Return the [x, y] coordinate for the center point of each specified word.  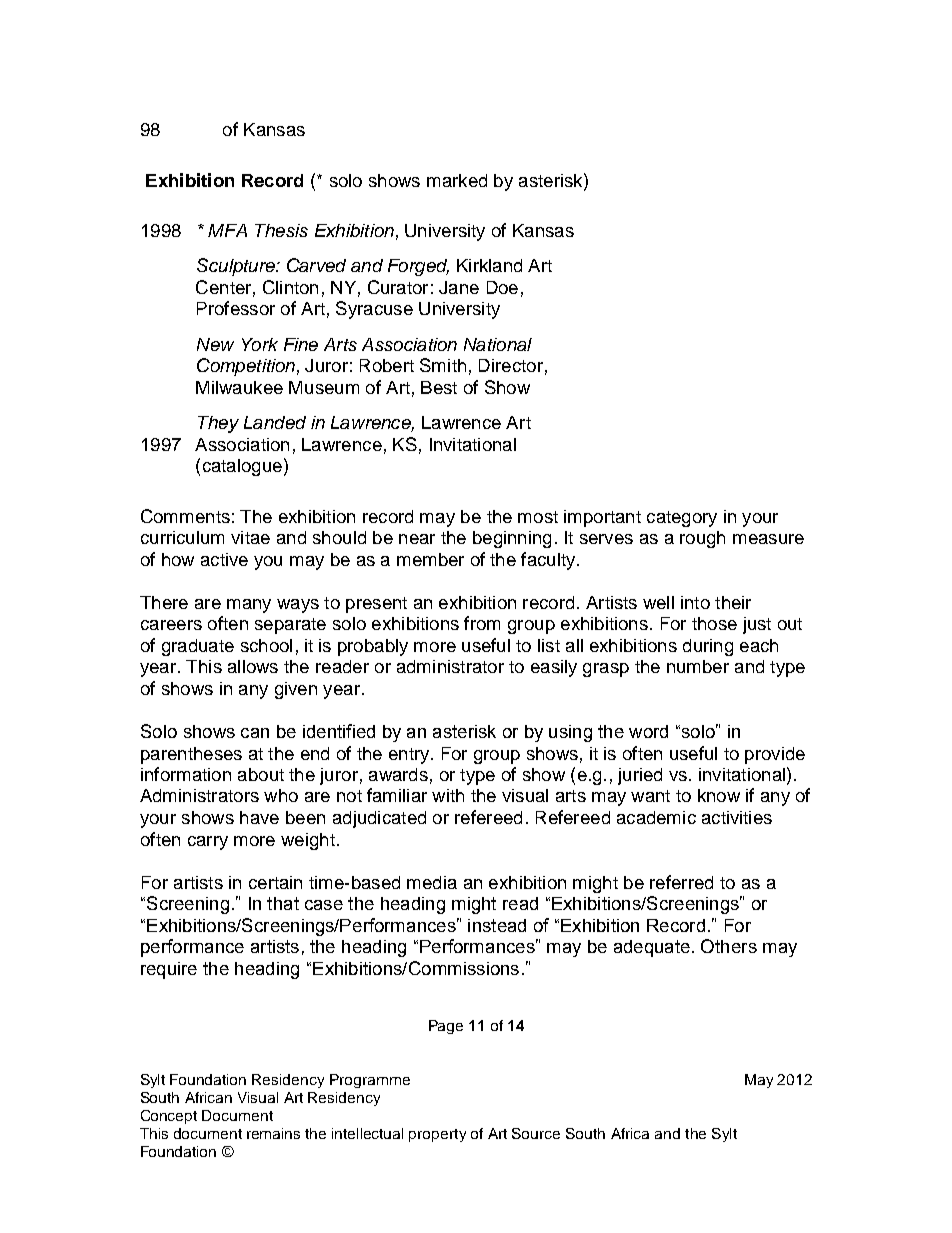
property [437, 1135]
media [432, 882]
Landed [275, 422]
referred [681, 882]
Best [439, 387]
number [698, 666]
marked [457, 180]
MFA [227, 230]
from [482, 623]
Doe [502, 287]
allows [253, 666]
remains [273, 1133]
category [682, 519]
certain [275, 882]
